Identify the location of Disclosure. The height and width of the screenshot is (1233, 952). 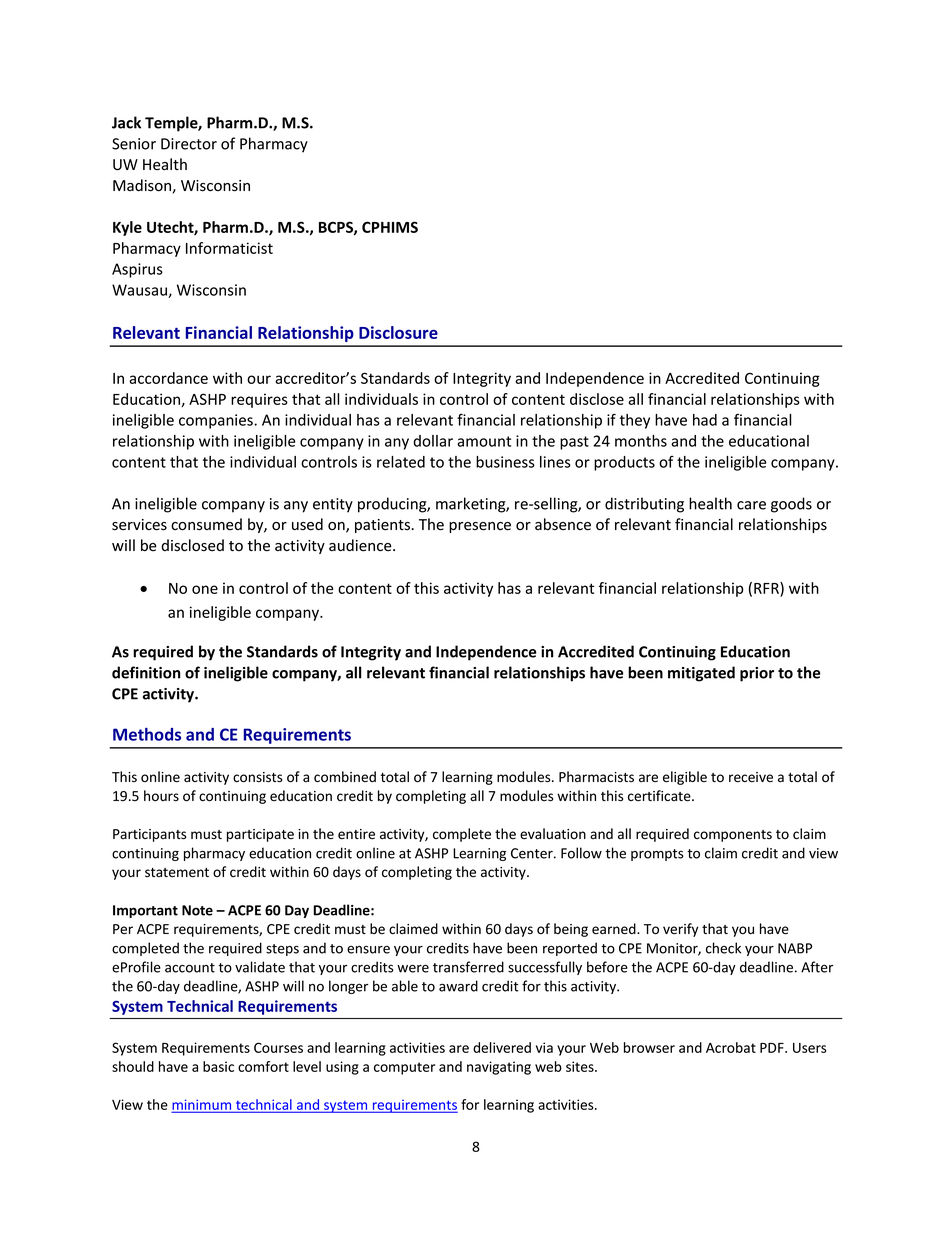
(398, 332).
